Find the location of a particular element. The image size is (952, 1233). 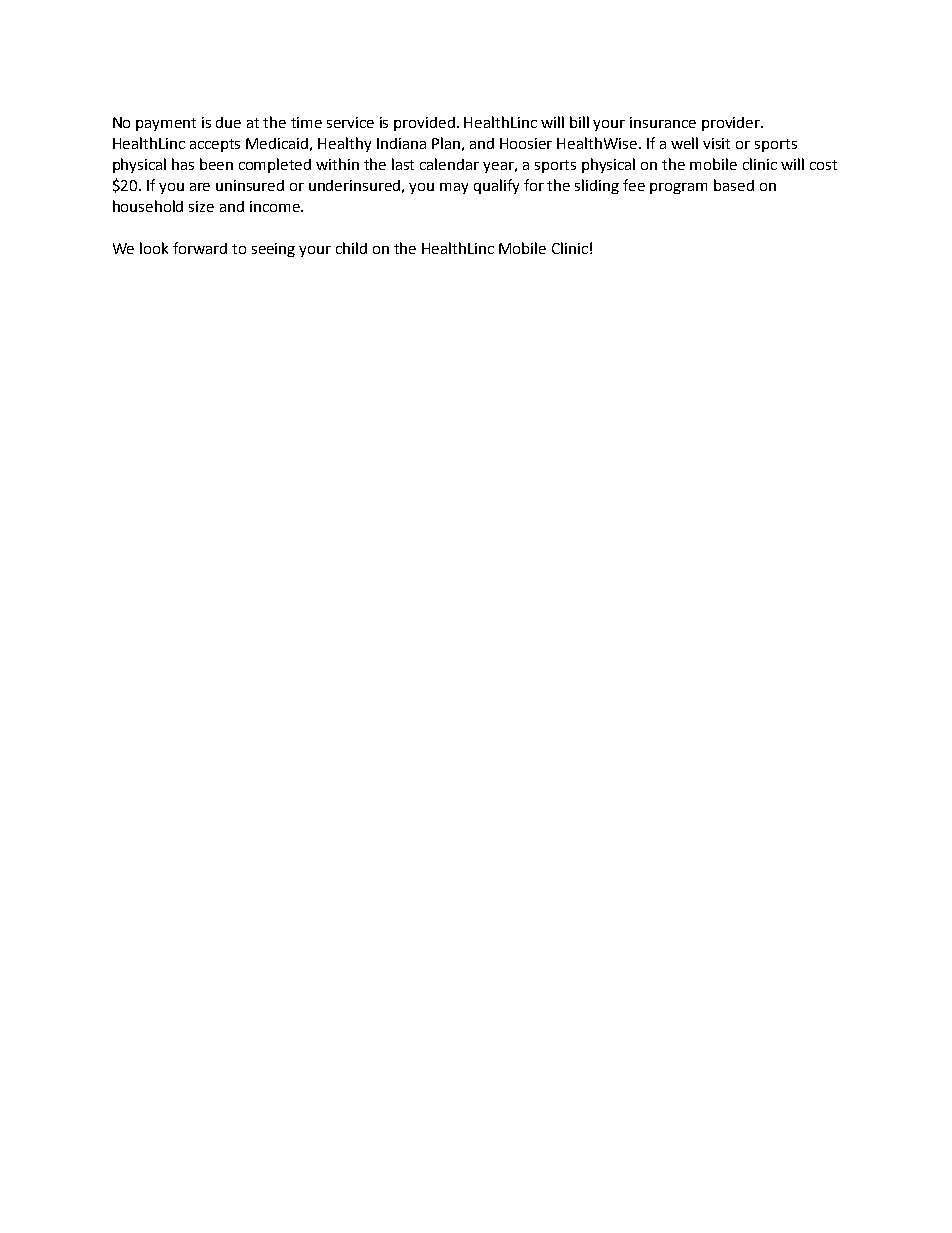

qualify is located at coordinates (496, 186).
